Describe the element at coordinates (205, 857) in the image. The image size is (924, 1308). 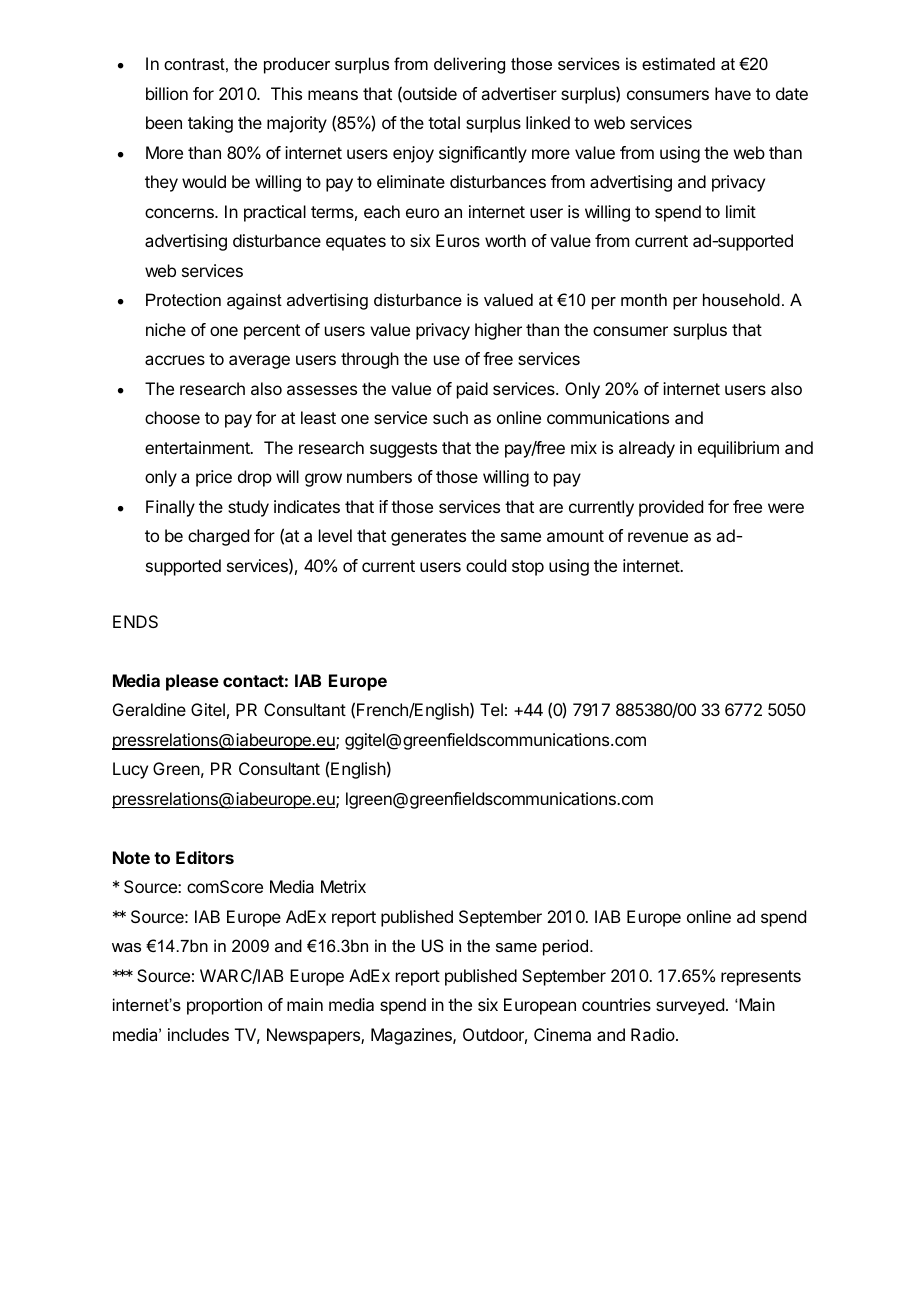
I see `Editors` at that location.
